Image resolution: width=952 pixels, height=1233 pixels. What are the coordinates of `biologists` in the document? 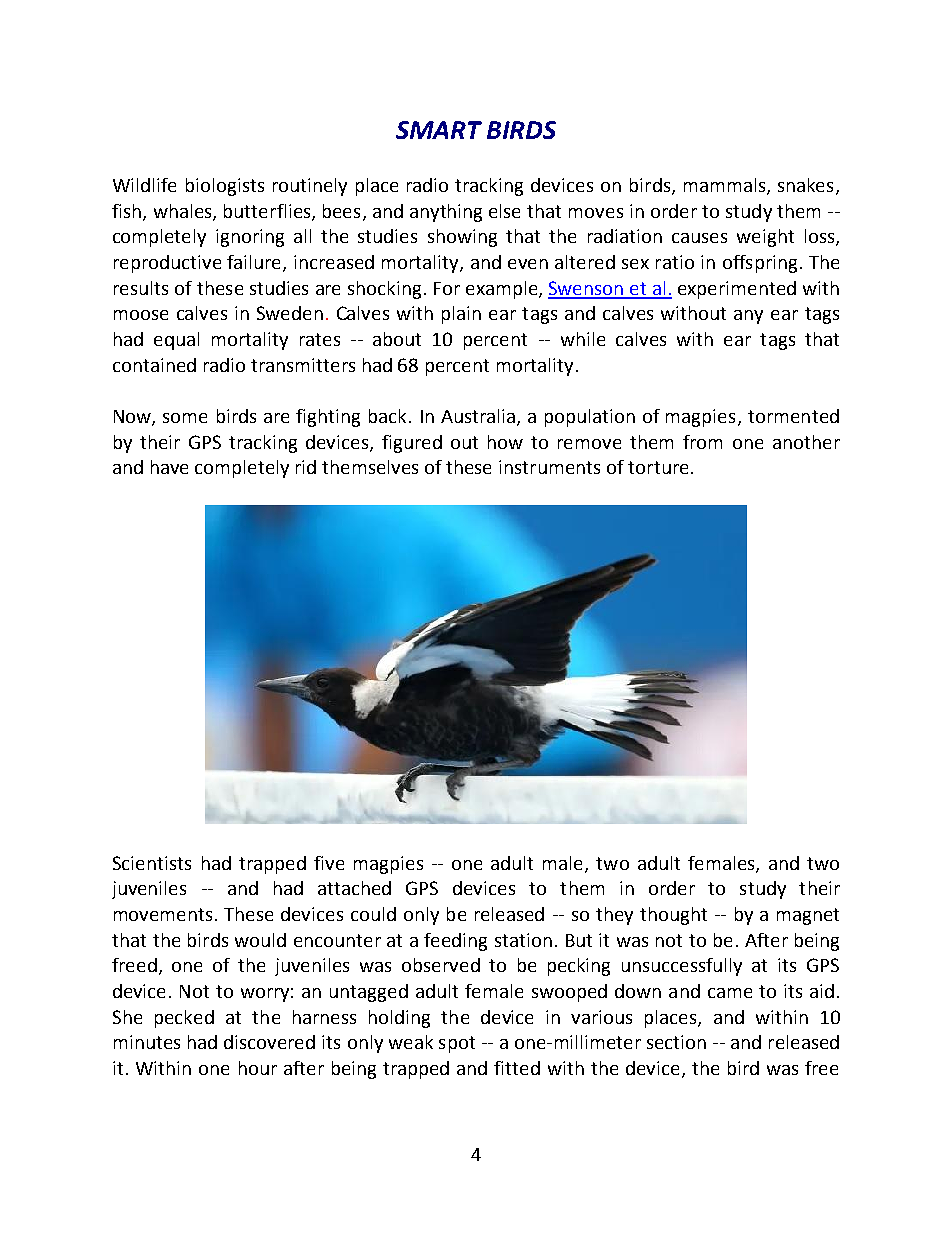 It's located at (225, 187).
